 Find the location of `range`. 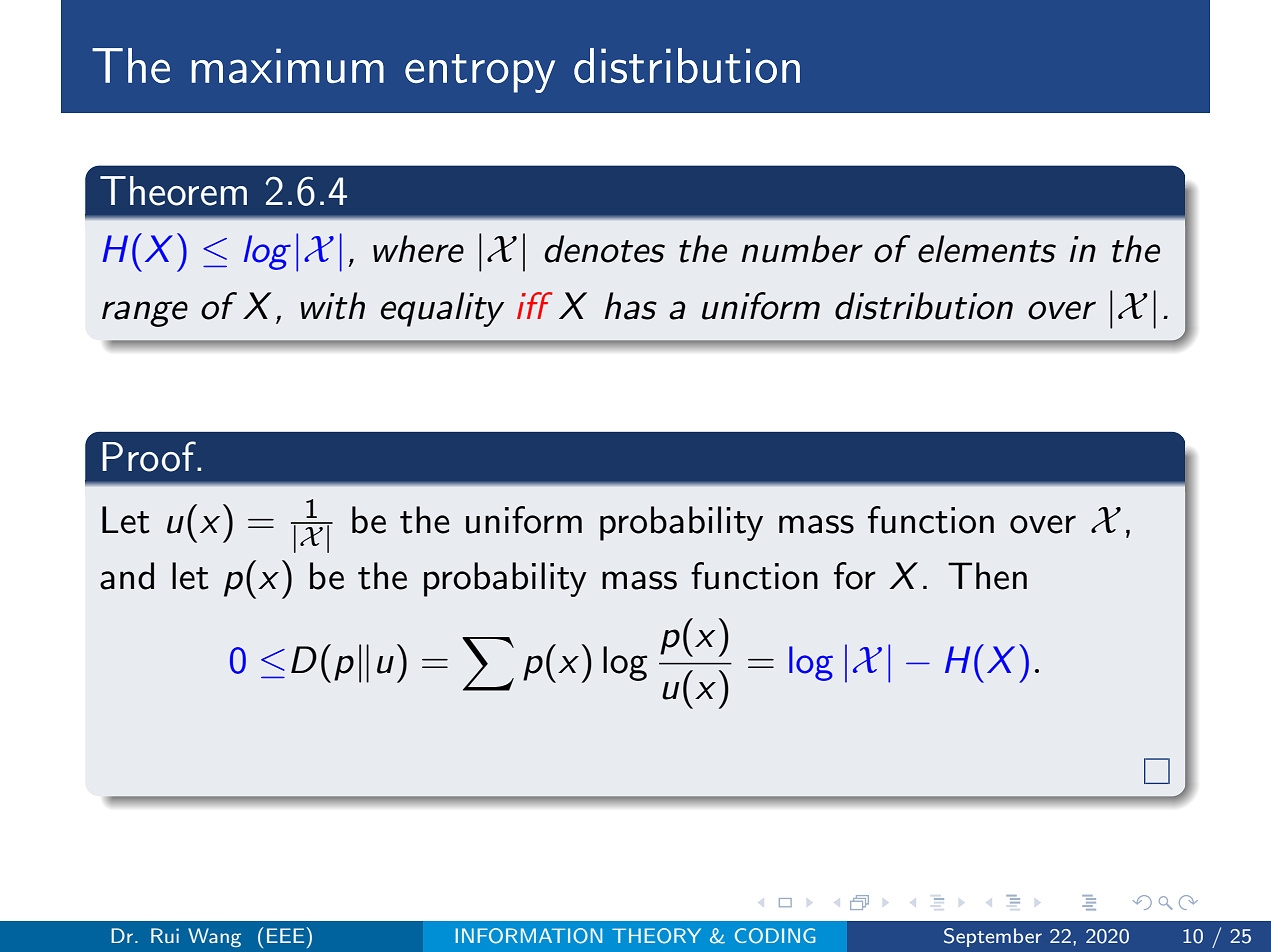

range is located at coordinates (145, 314).
